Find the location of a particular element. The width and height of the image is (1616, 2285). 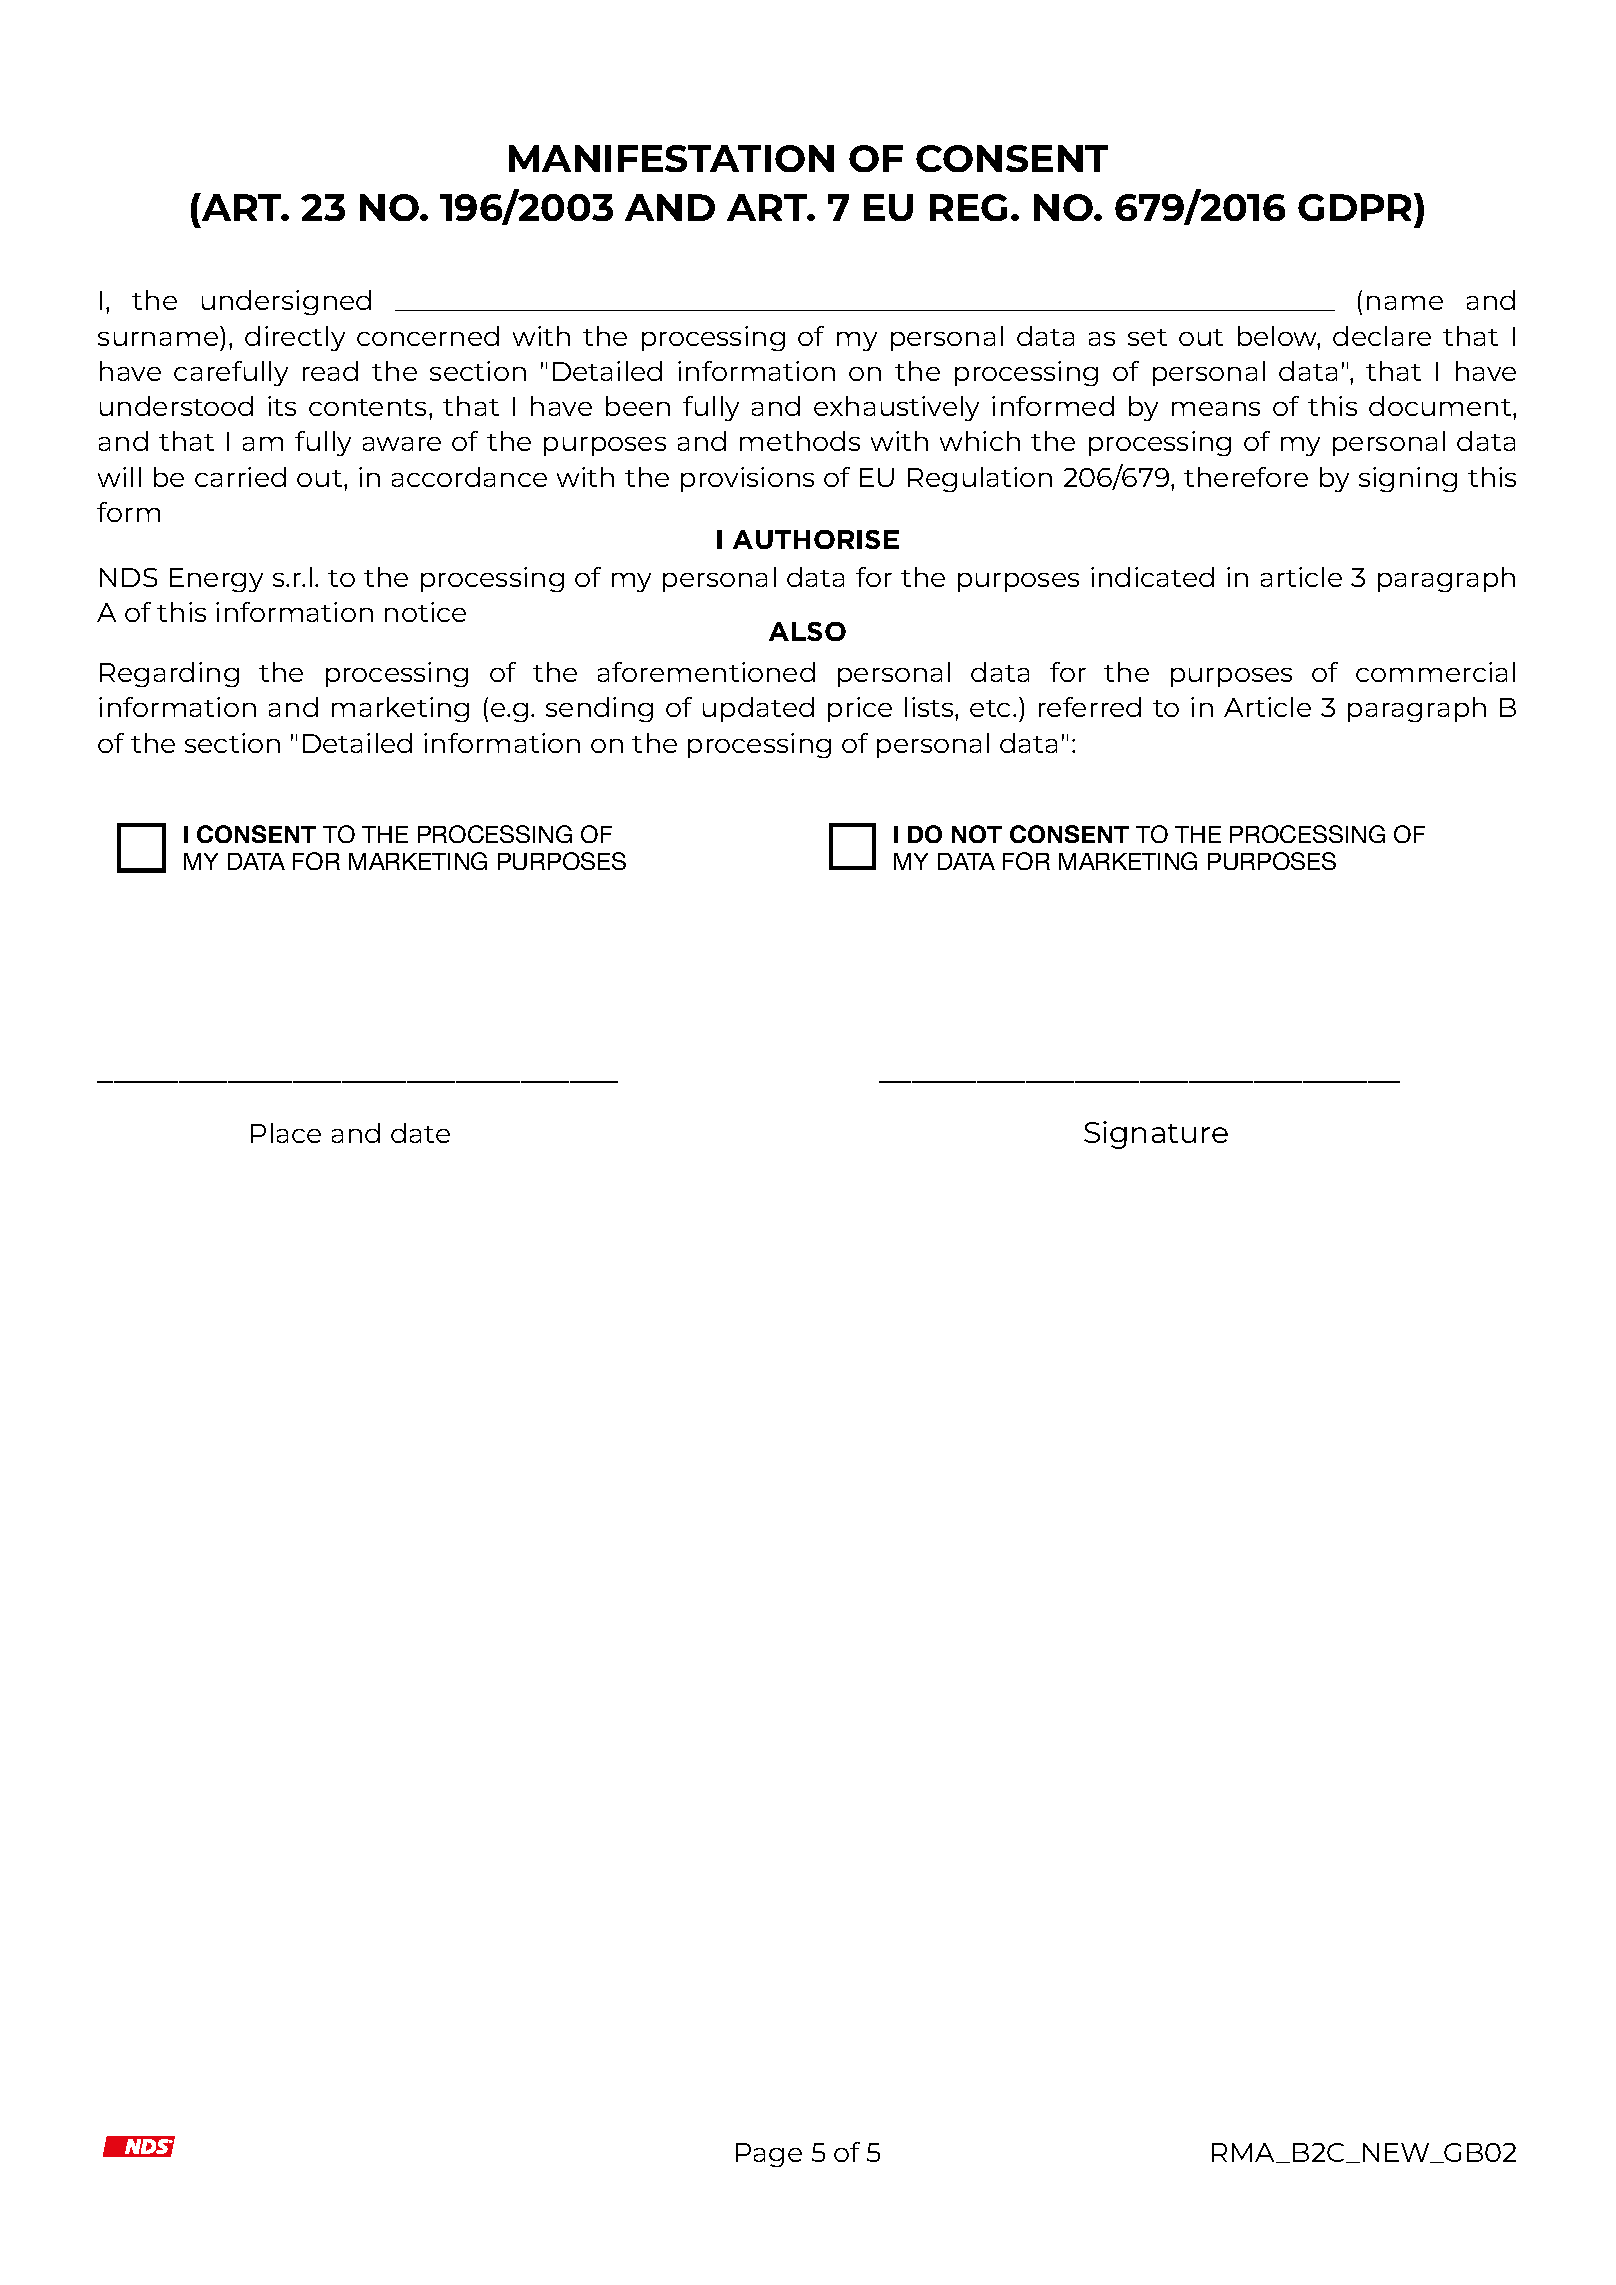

sending is located at coordinates (599, 709).
